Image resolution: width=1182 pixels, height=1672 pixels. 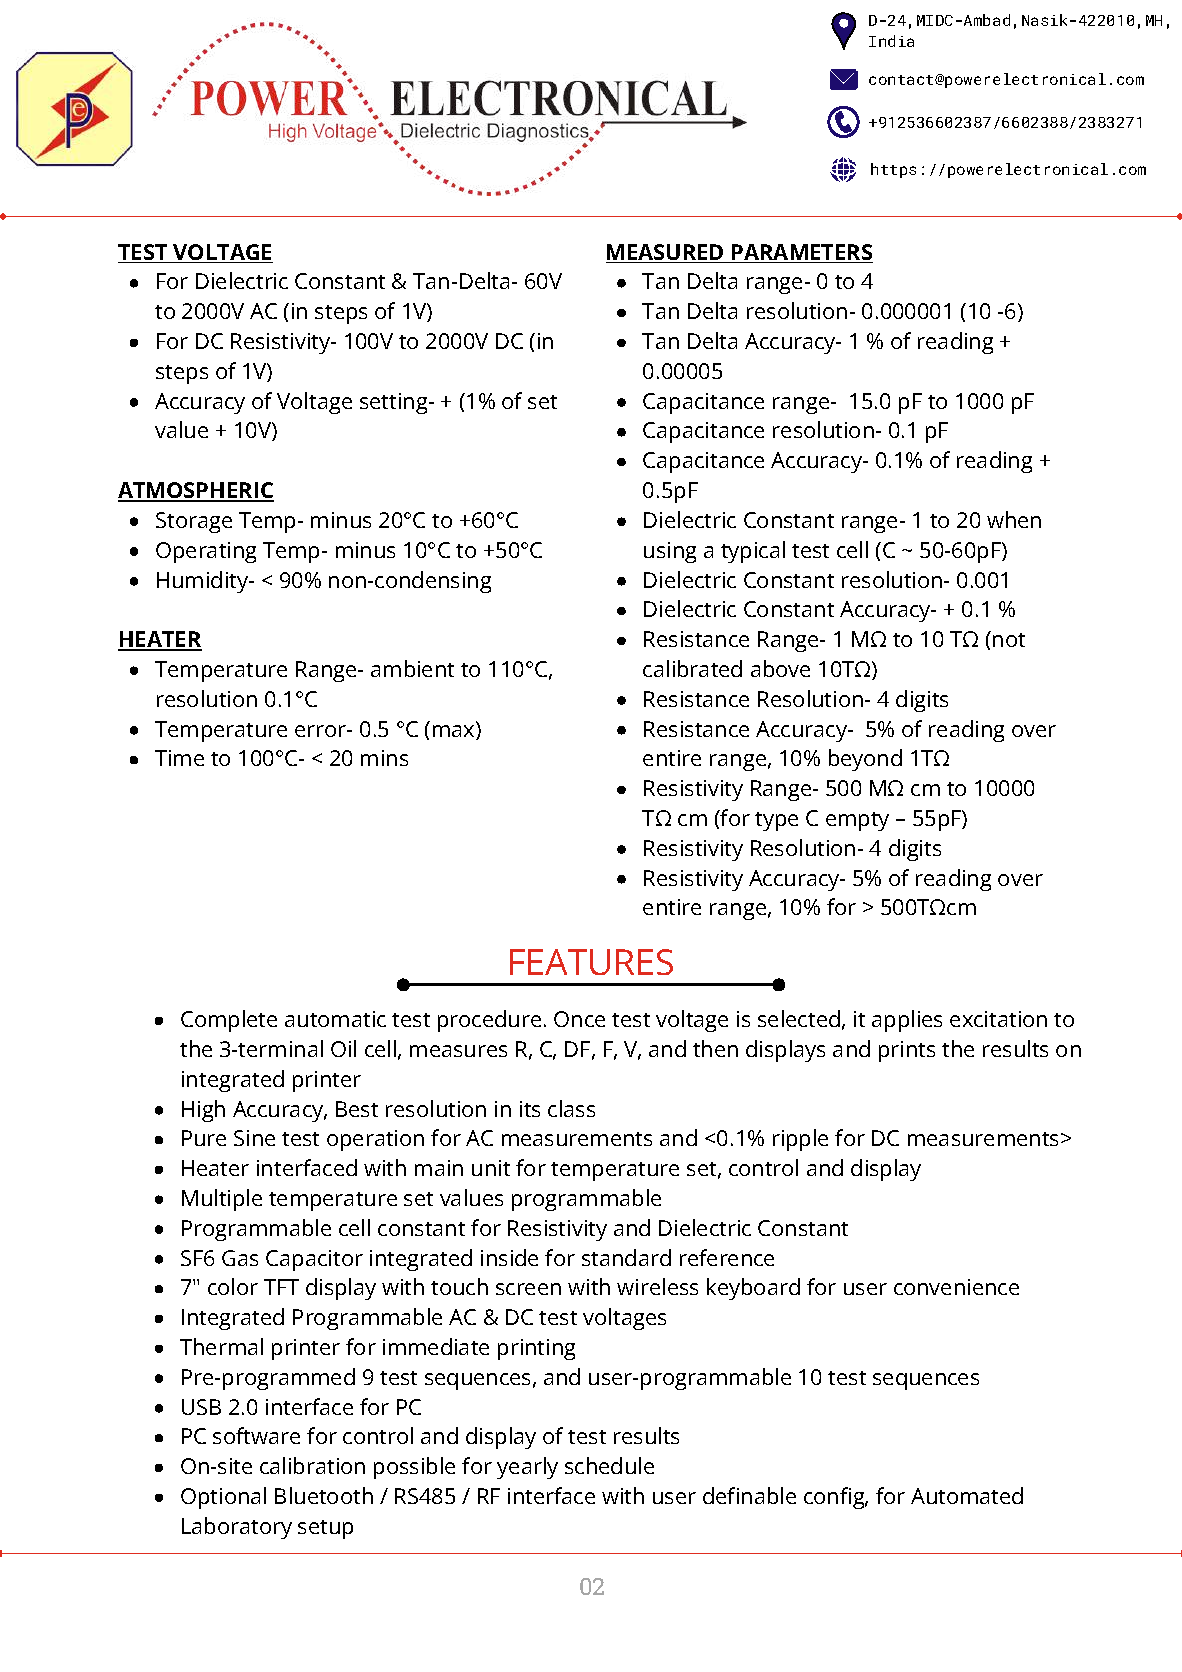 What do you see at coordinates (229, 1021) in the screenshot?
I see `Complete` at bounding box center [229, 1021].
